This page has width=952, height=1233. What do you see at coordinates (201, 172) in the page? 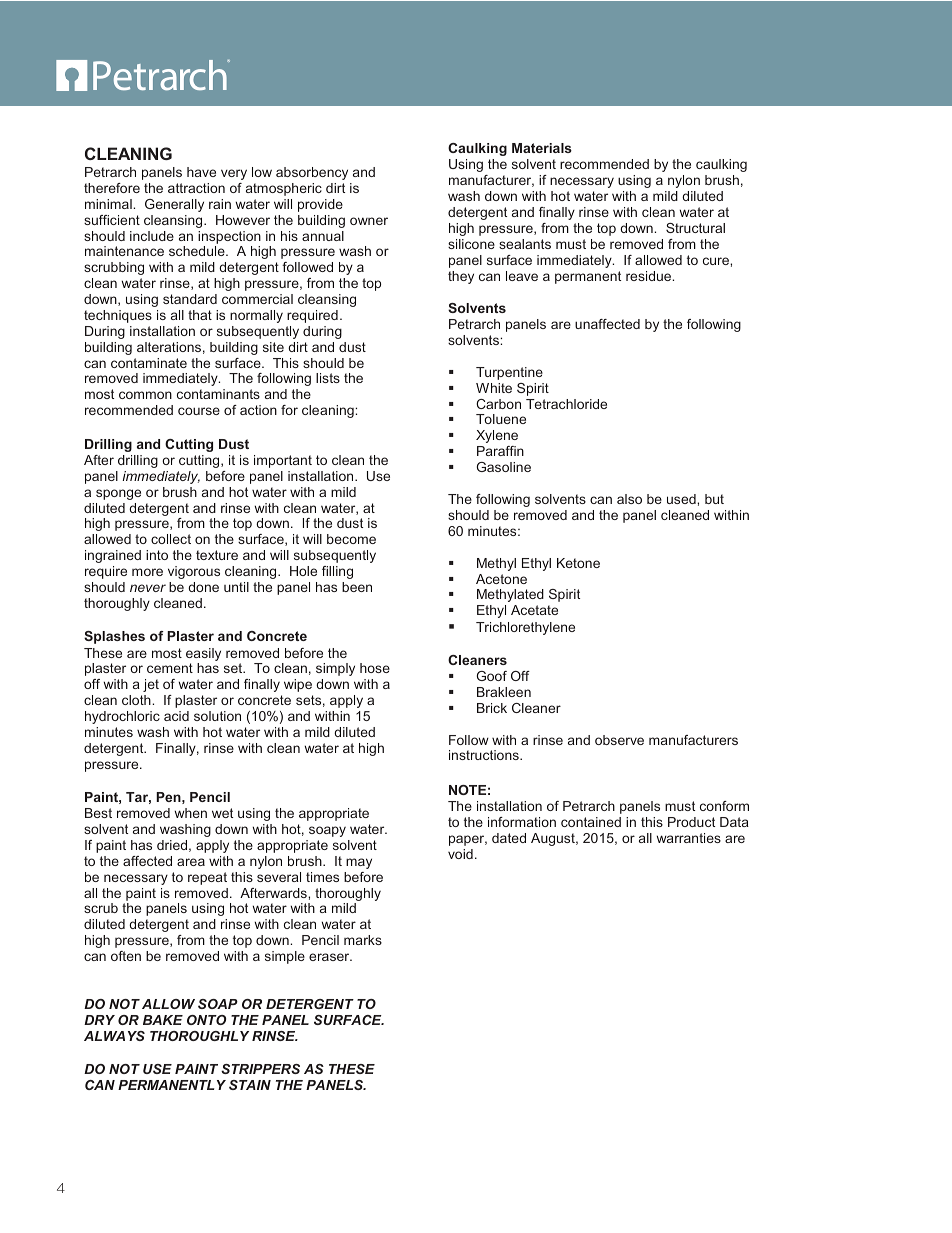
I see `have` at bounding box center [201, 172].
